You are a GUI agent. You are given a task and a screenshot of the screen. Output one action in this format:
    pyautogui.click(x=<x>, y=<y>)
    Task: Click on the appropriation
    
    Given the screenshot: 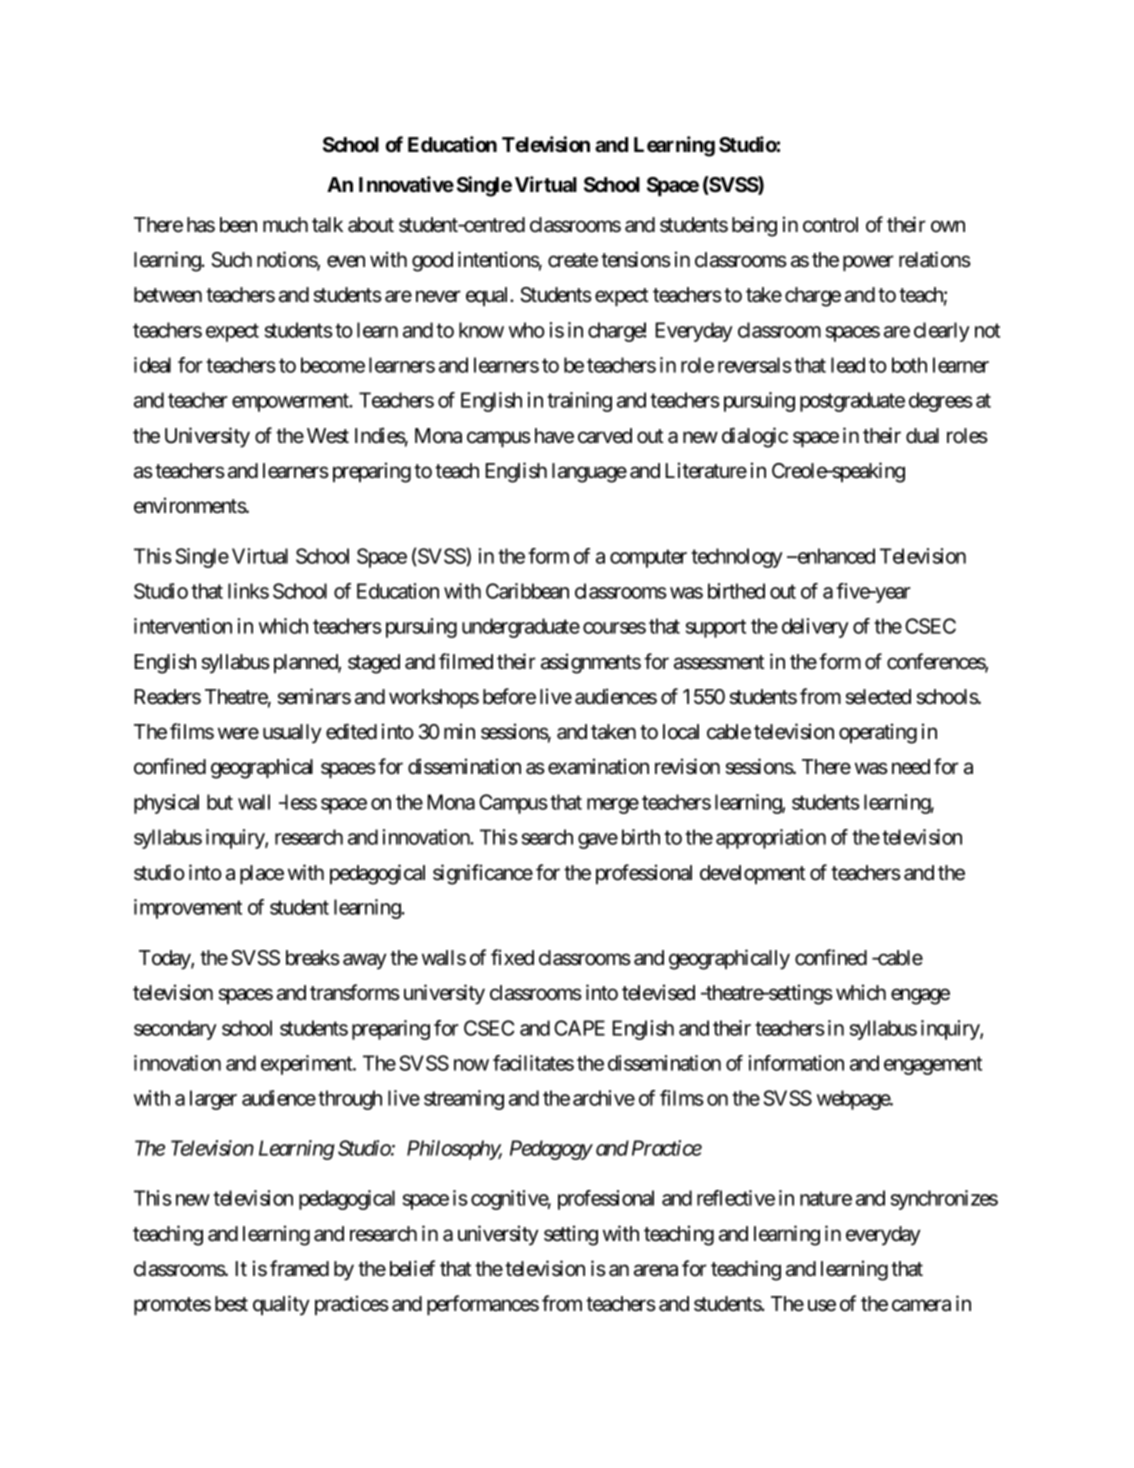 What is the action you would take?
    pyautogui.click(x=771, y=839)
